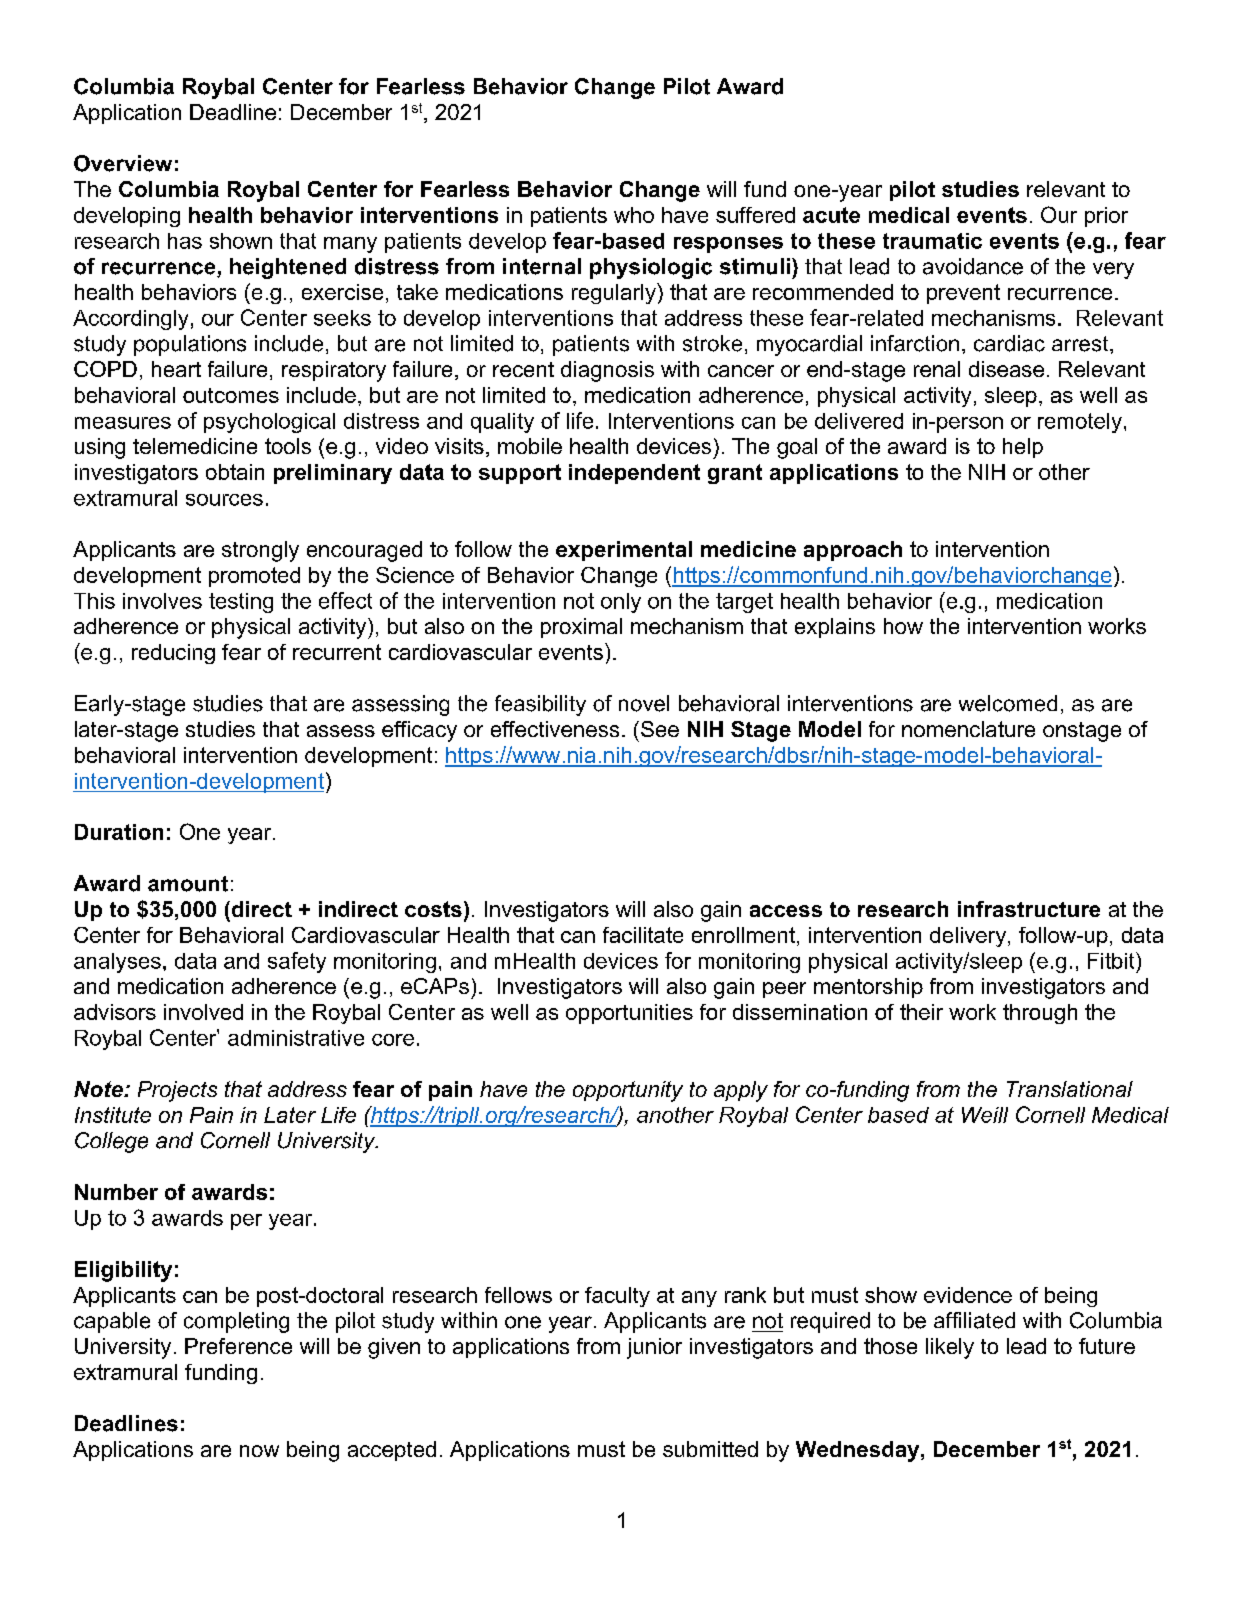 This screenshot has width=1244, height=1610. What do you see at coordinates (177, 1091) in the screenshot?
I see `Projects` at bounding box center [177, 1091].
